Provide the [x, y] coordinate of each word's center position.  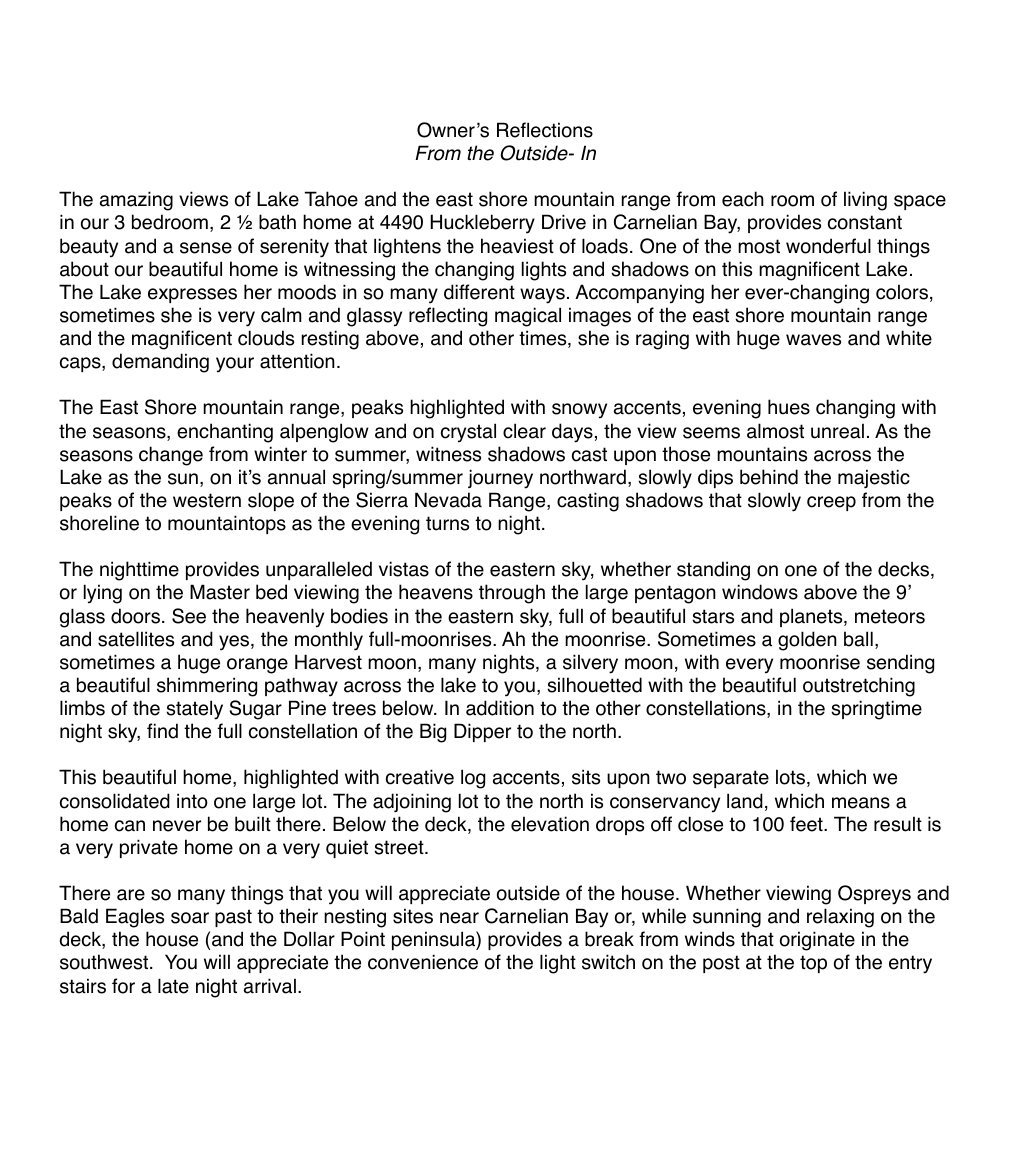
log [473, 779]
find [162, 731]
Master [220, 592]
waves [813, 340]
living [865, 201]
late [173, 986]
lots [792, 778]
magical [528, 317]
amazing [136, 201]
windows [760, 592]
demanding [160, 363]
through [512, 594]
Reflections [545, 130]
